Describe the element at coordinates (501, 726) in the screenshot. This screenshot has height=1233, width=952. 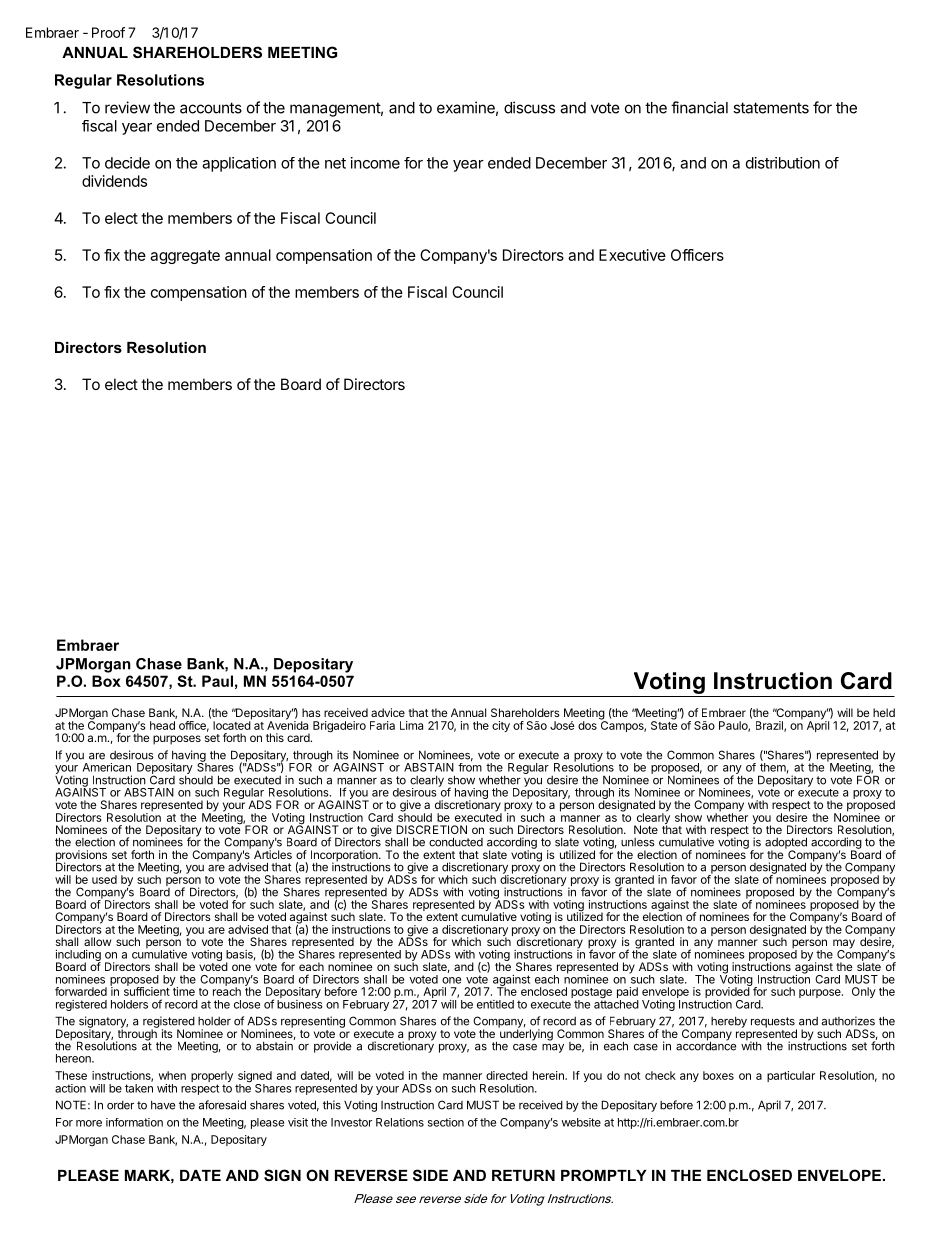
I see `city` at that location.
